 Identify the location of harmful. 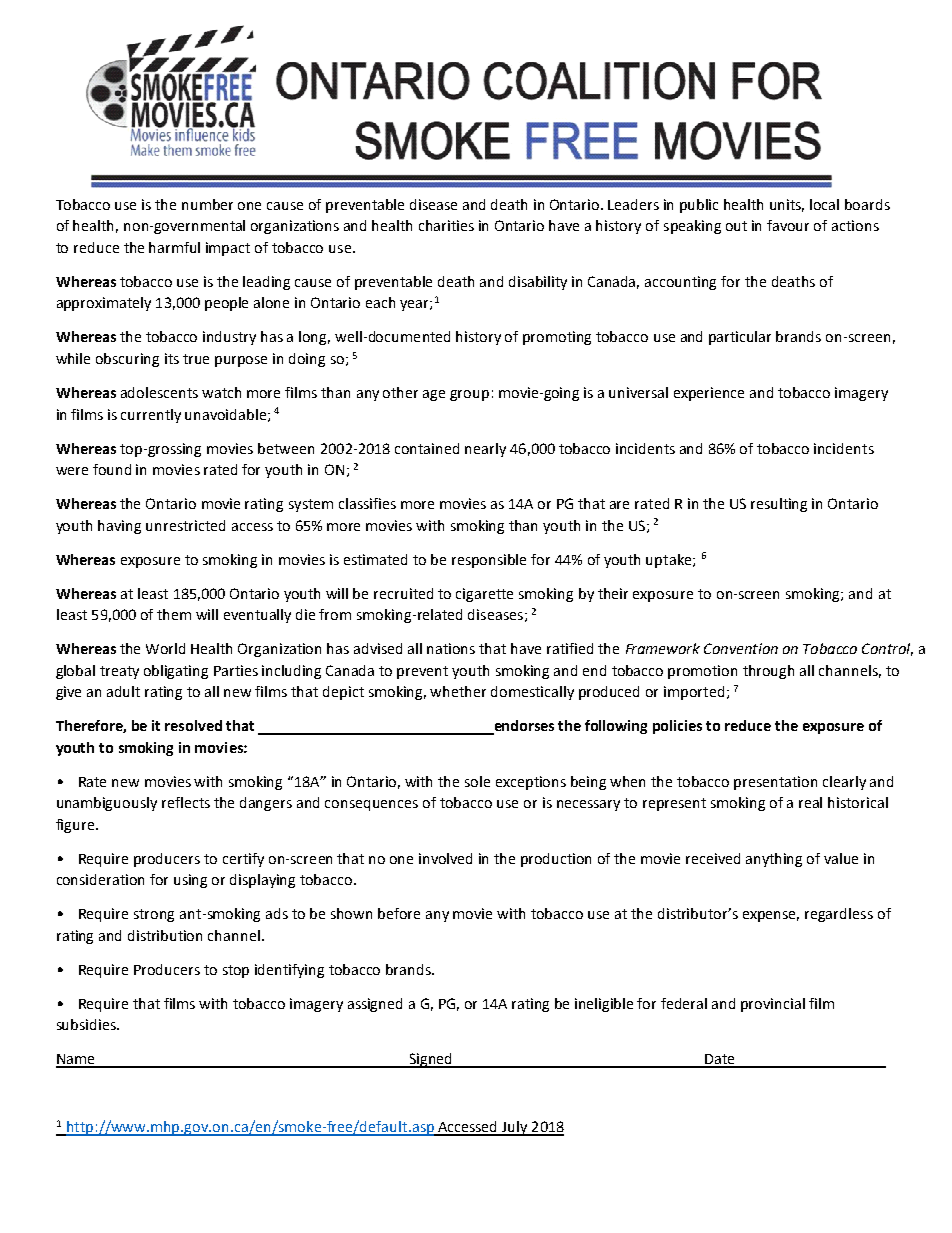
(174, 247).
